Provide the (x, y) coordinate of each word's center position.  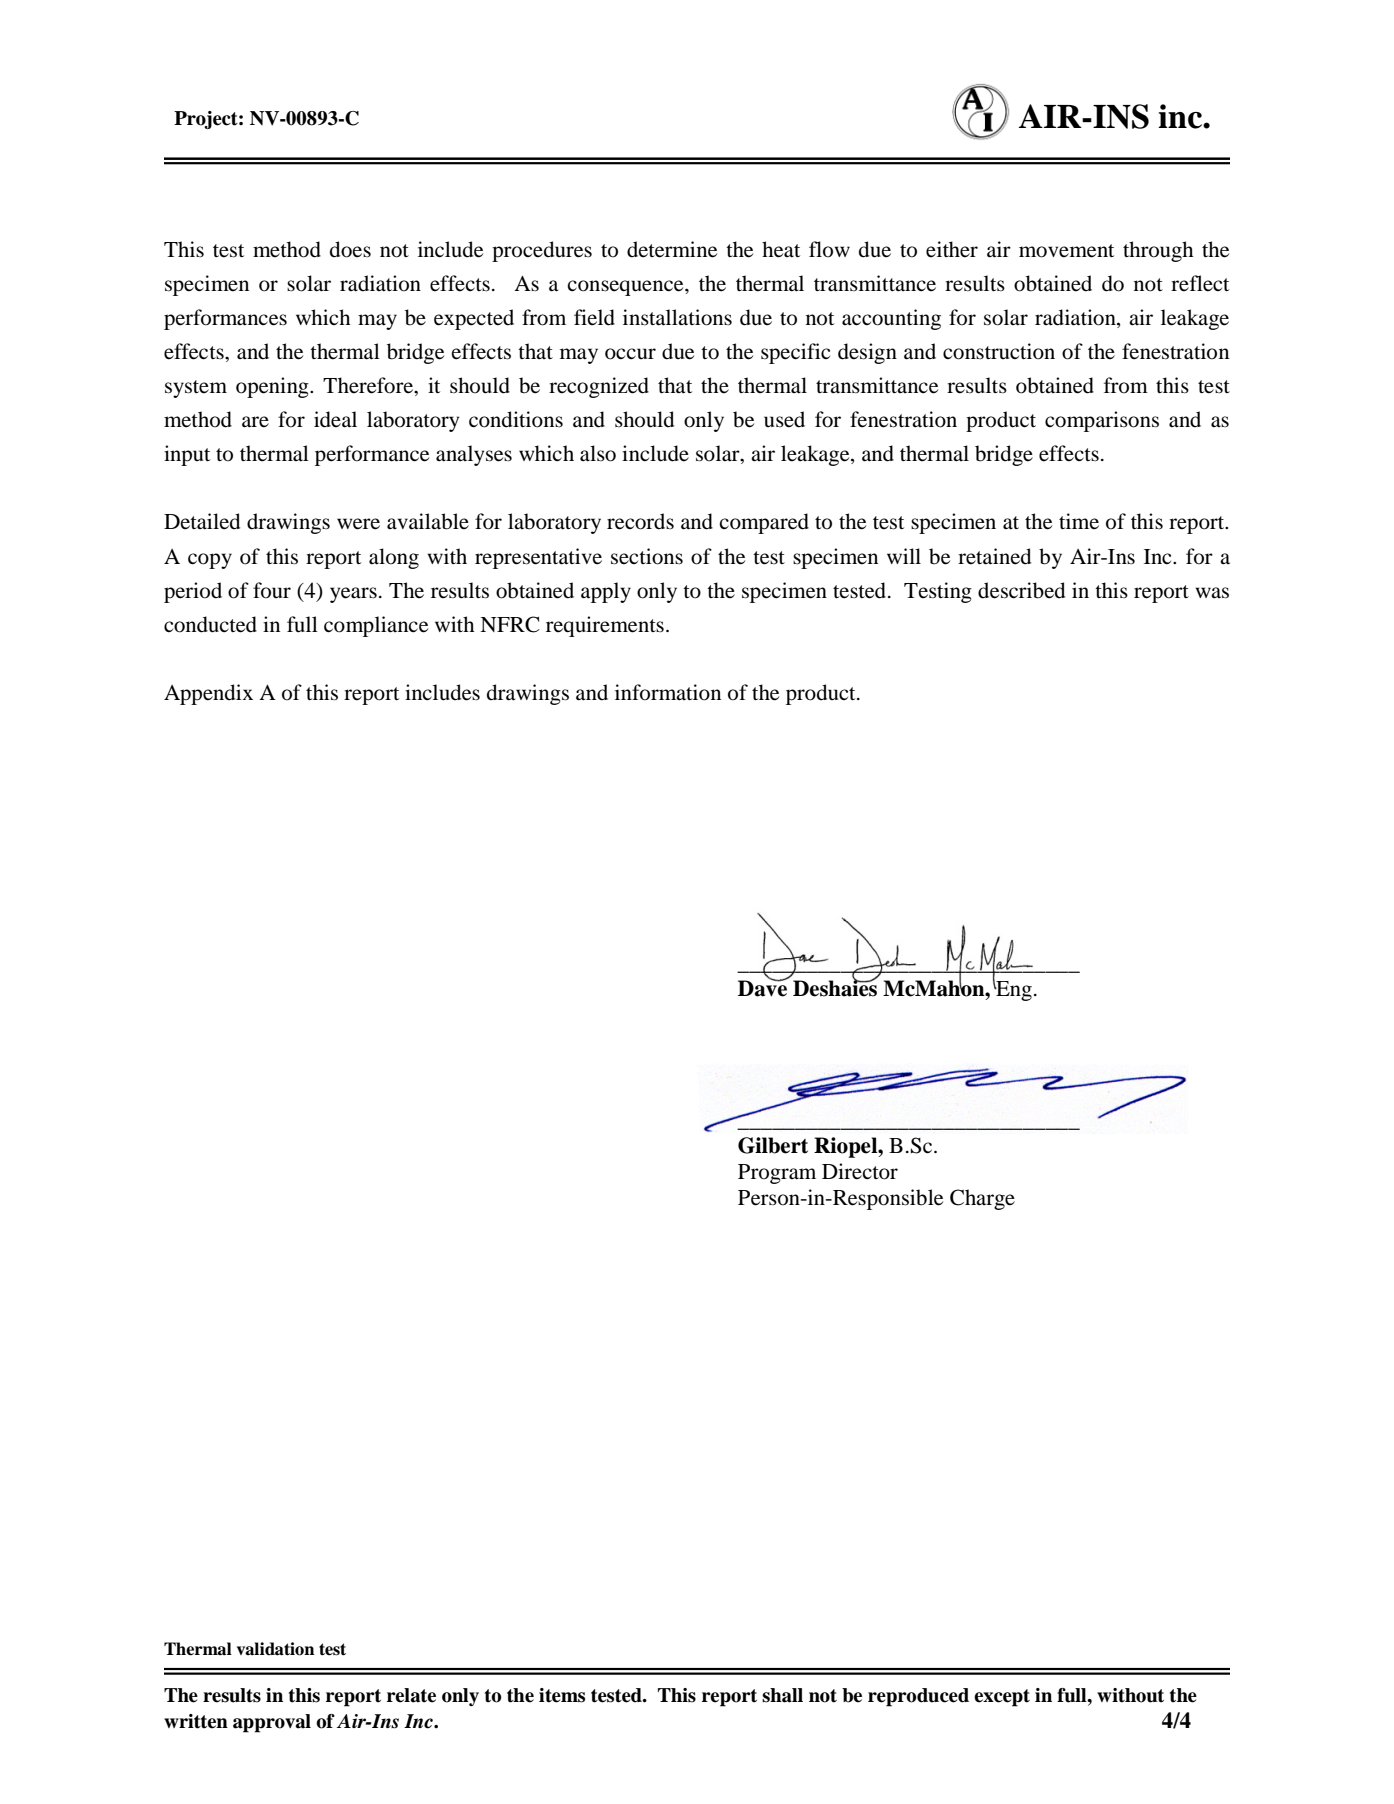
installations (677, 317)
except (1002, 1698)
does (350, 249)
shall (782, 1695)
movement (1066, 251)
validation (276, 1649)
